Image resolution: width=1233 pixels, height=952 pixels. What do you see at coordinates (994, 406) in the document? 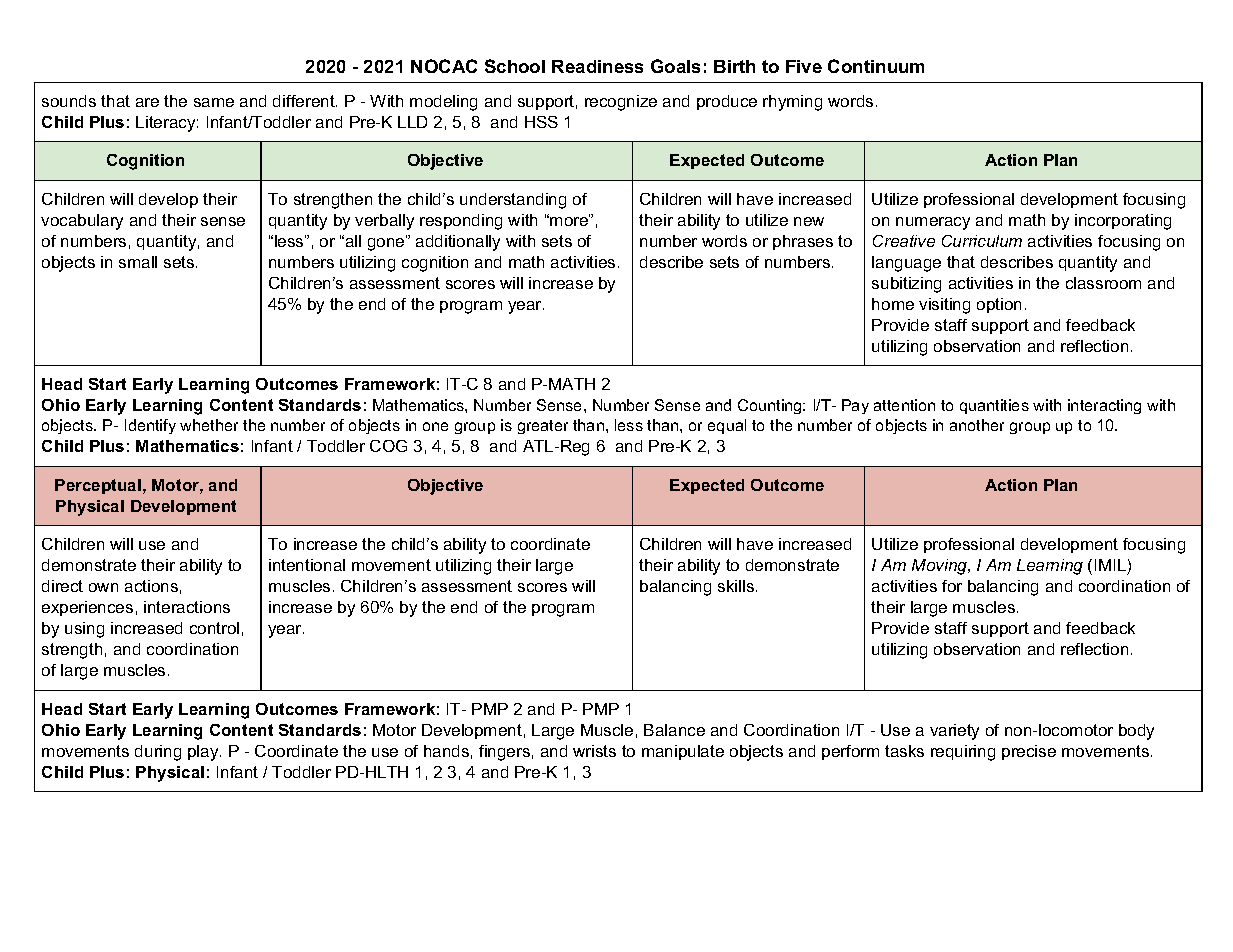
I see `quantities` at bounding box center [994, 406].
